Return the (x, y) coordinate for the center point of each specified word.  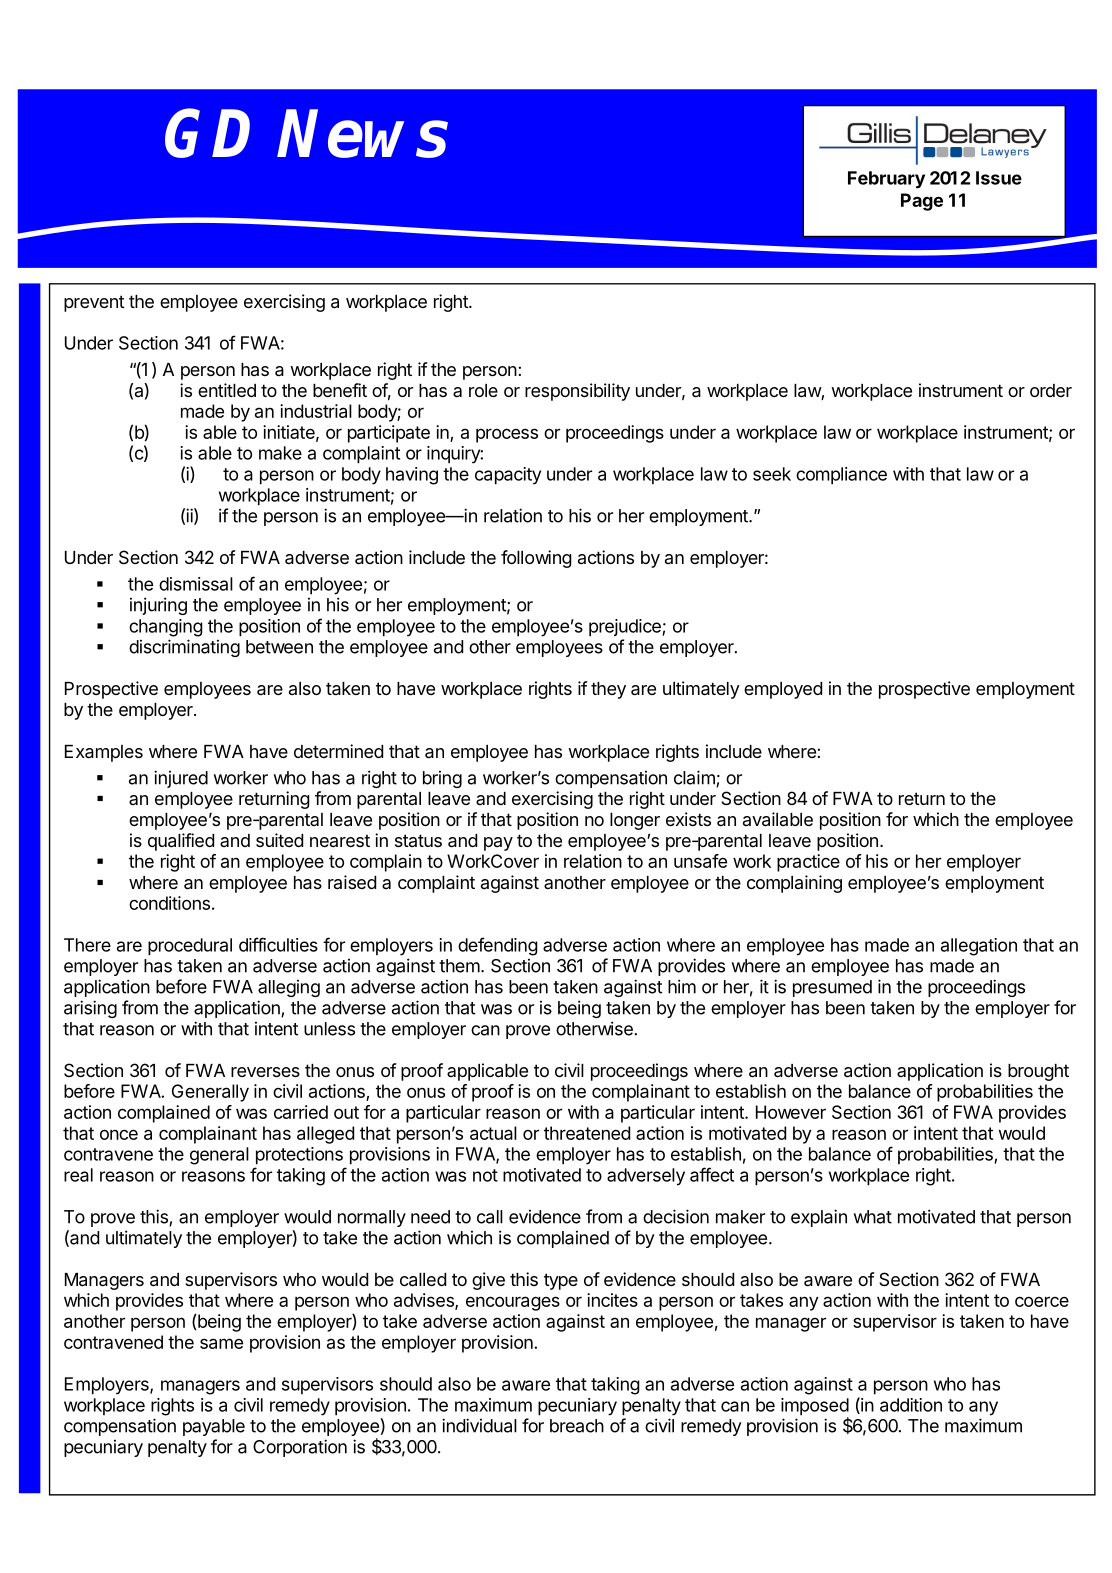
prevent (94, 303)
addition (911, 1405)
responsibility (577, 392)
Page (922, 202)
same (221, 1343)
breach (577, 1426)
